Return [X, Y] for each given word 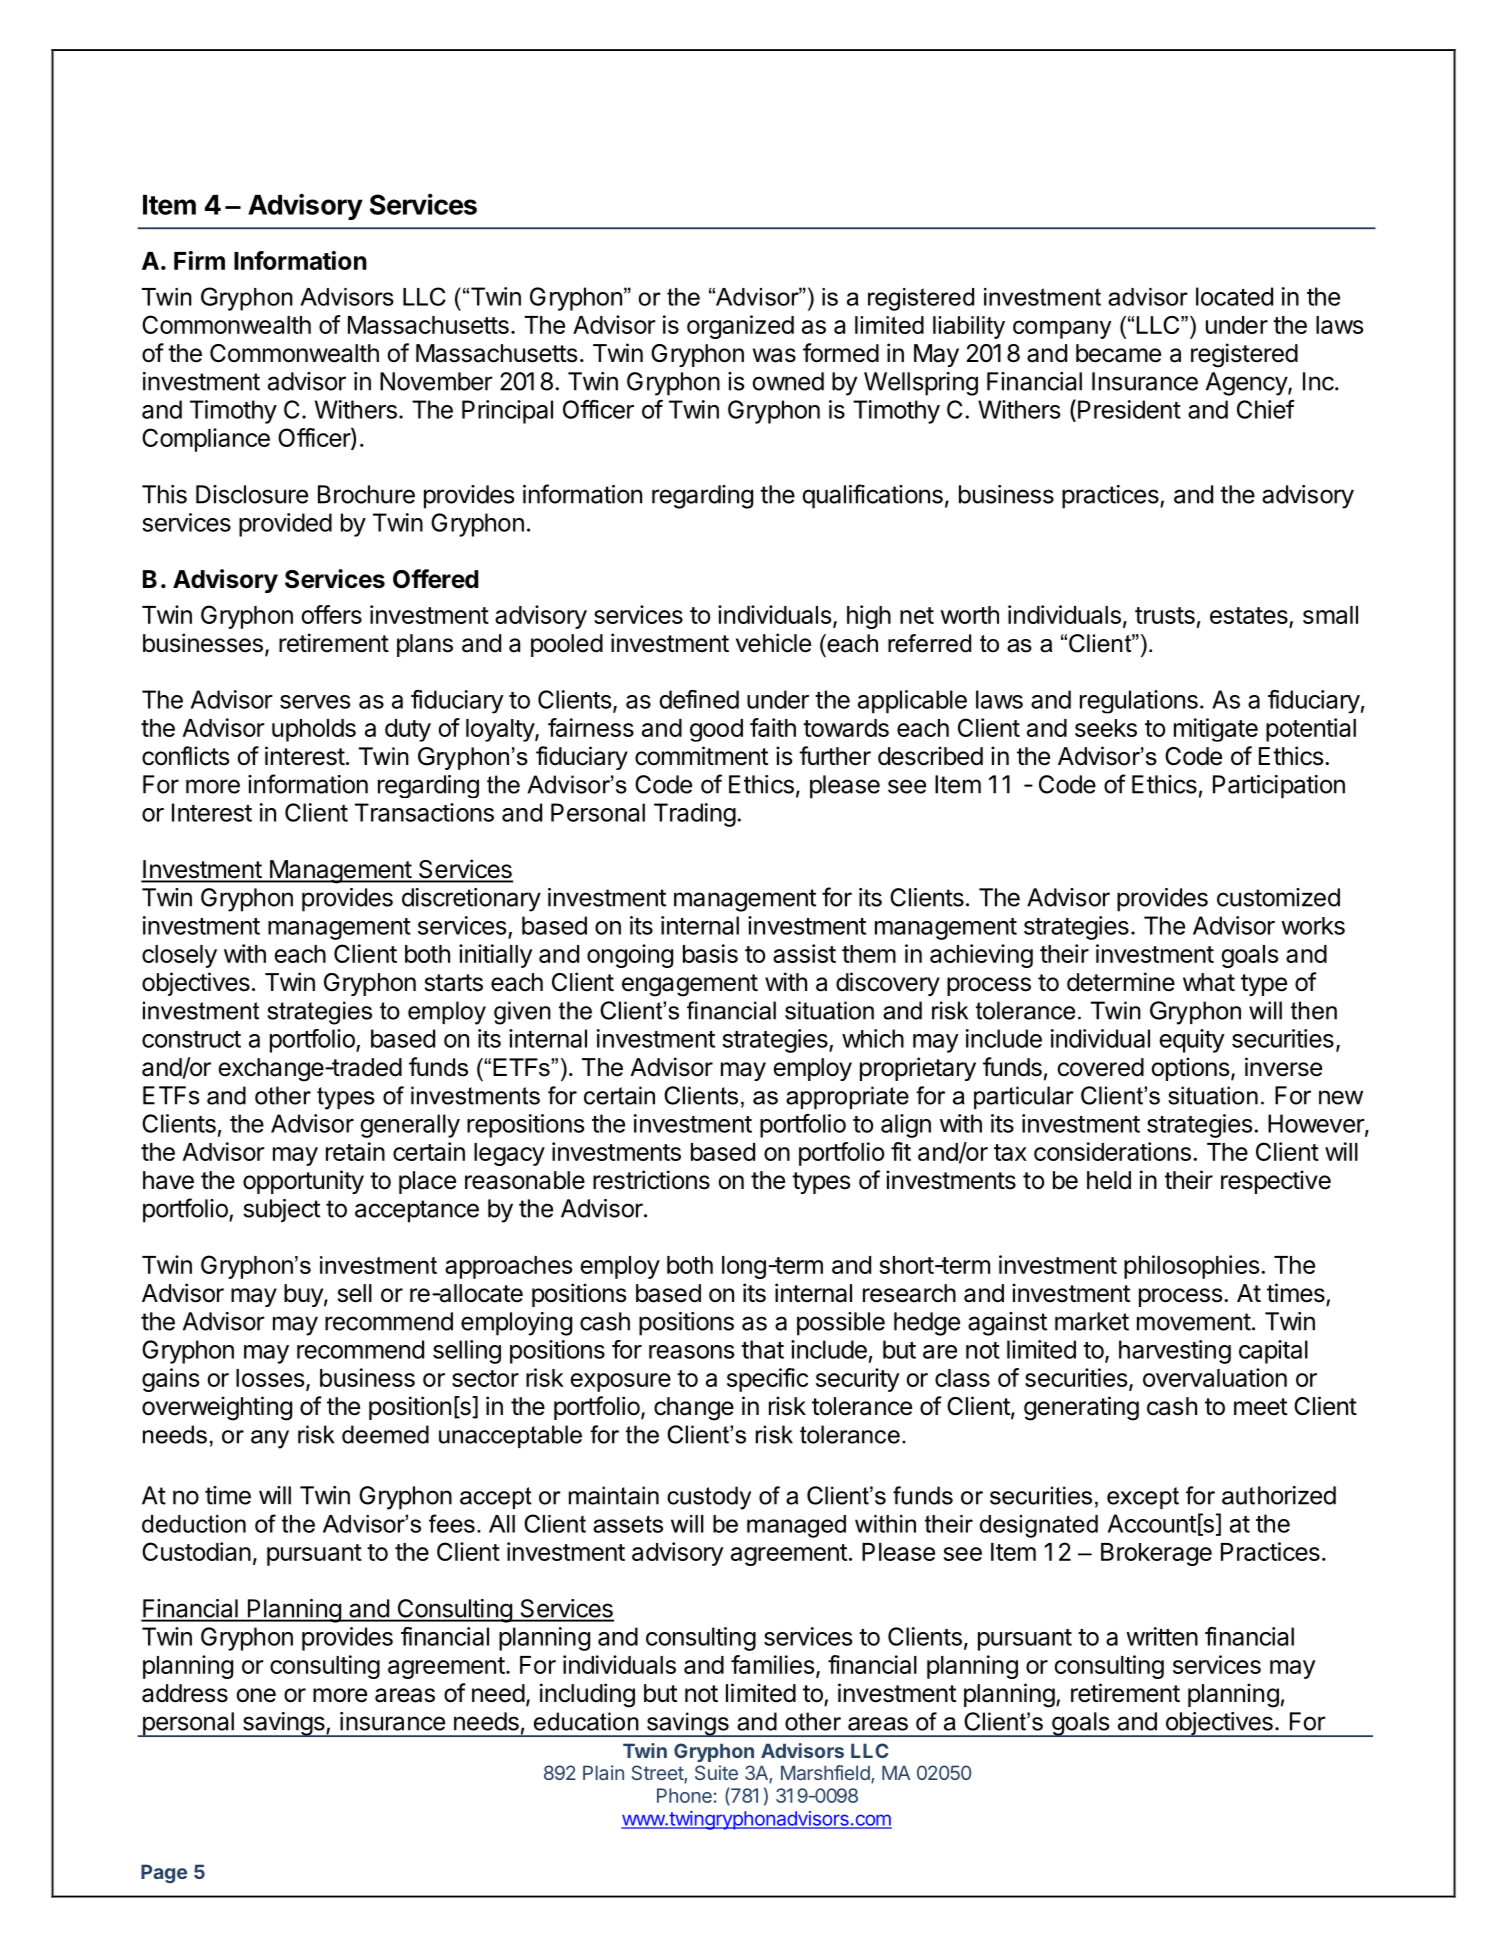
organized [740, 327]
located [1234, 296]
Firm [199, 260]
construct [191, 1039]
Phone [684, 1795]
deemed [385, 1434]
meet [1260, 1407]
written [1162, 1636]
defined [699, 699]
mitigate [1216, 730]
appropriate [847, 1097]
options [1190, 1069]
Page [164, 1873]
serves [315, 702]
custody [709, 1498]
